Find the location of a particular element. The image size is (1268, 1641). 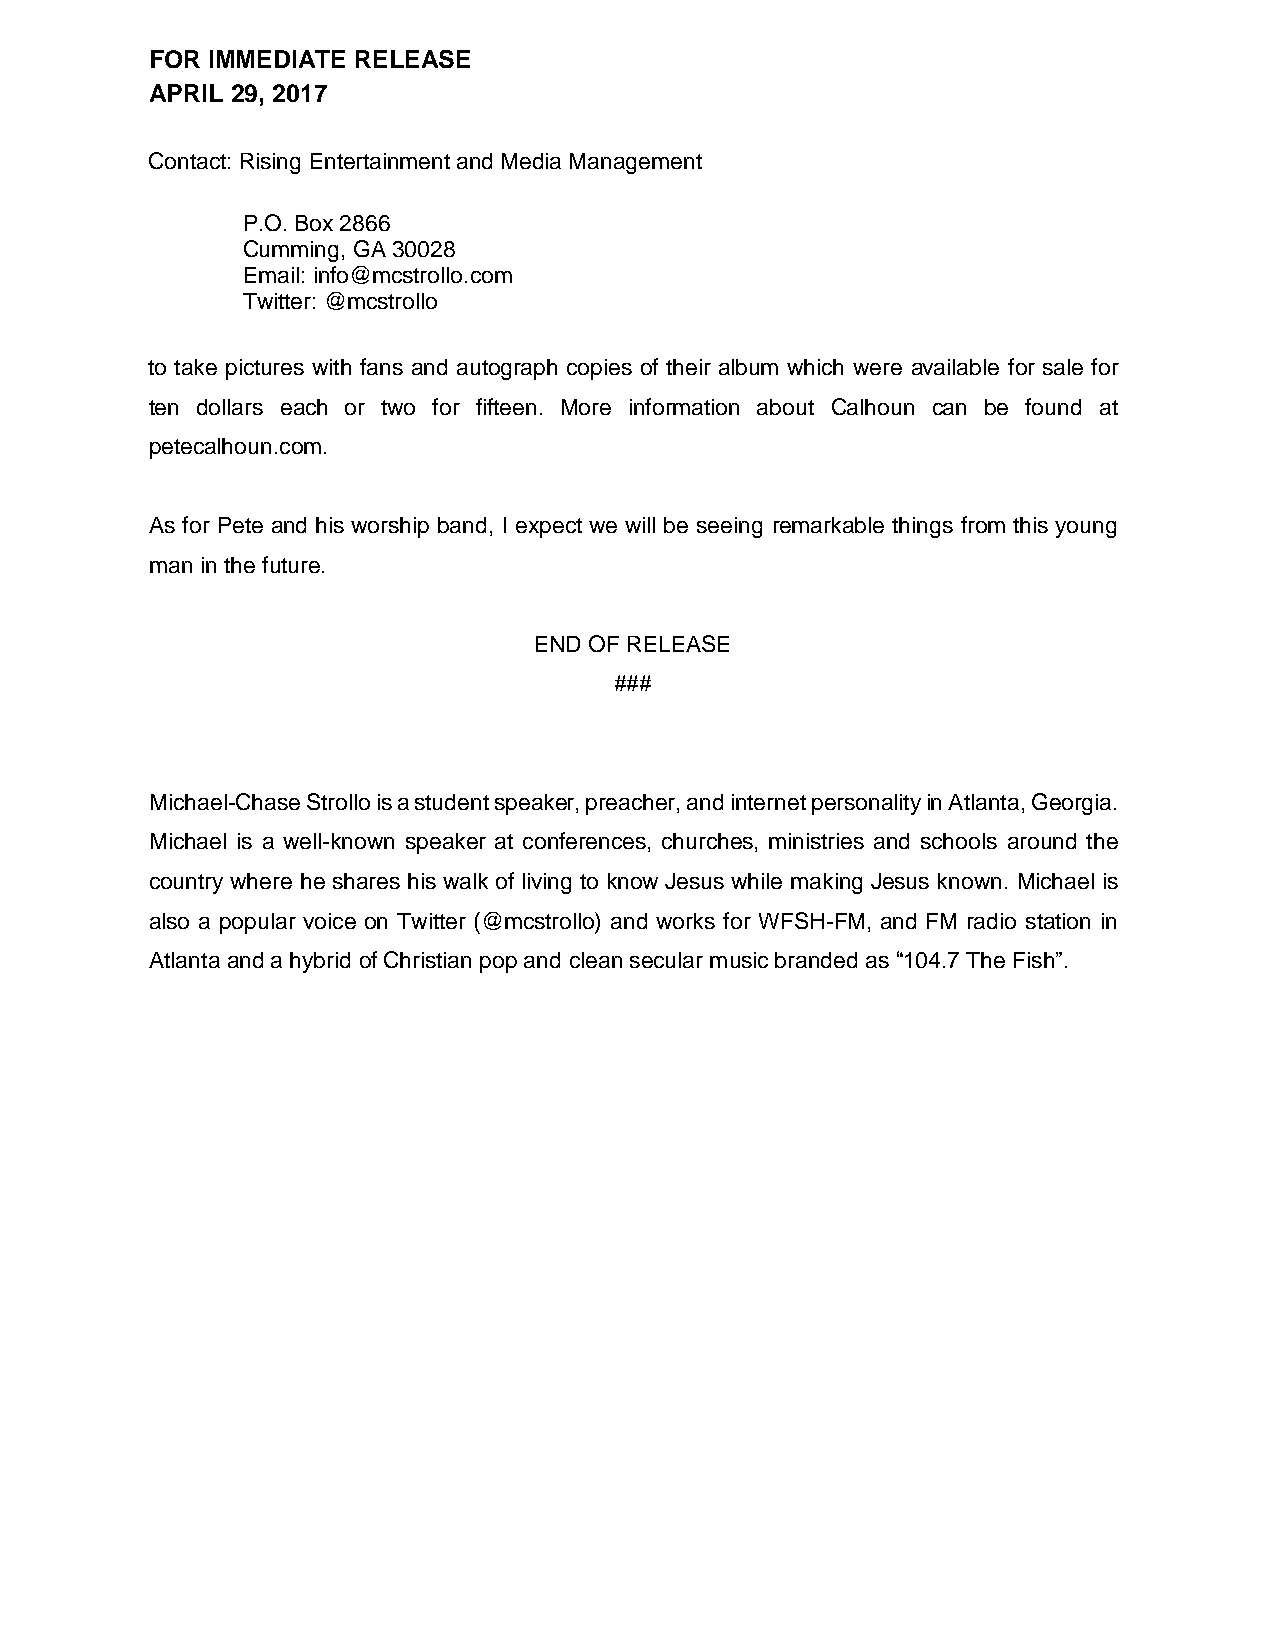

will is located at coordinates (640, 525).
